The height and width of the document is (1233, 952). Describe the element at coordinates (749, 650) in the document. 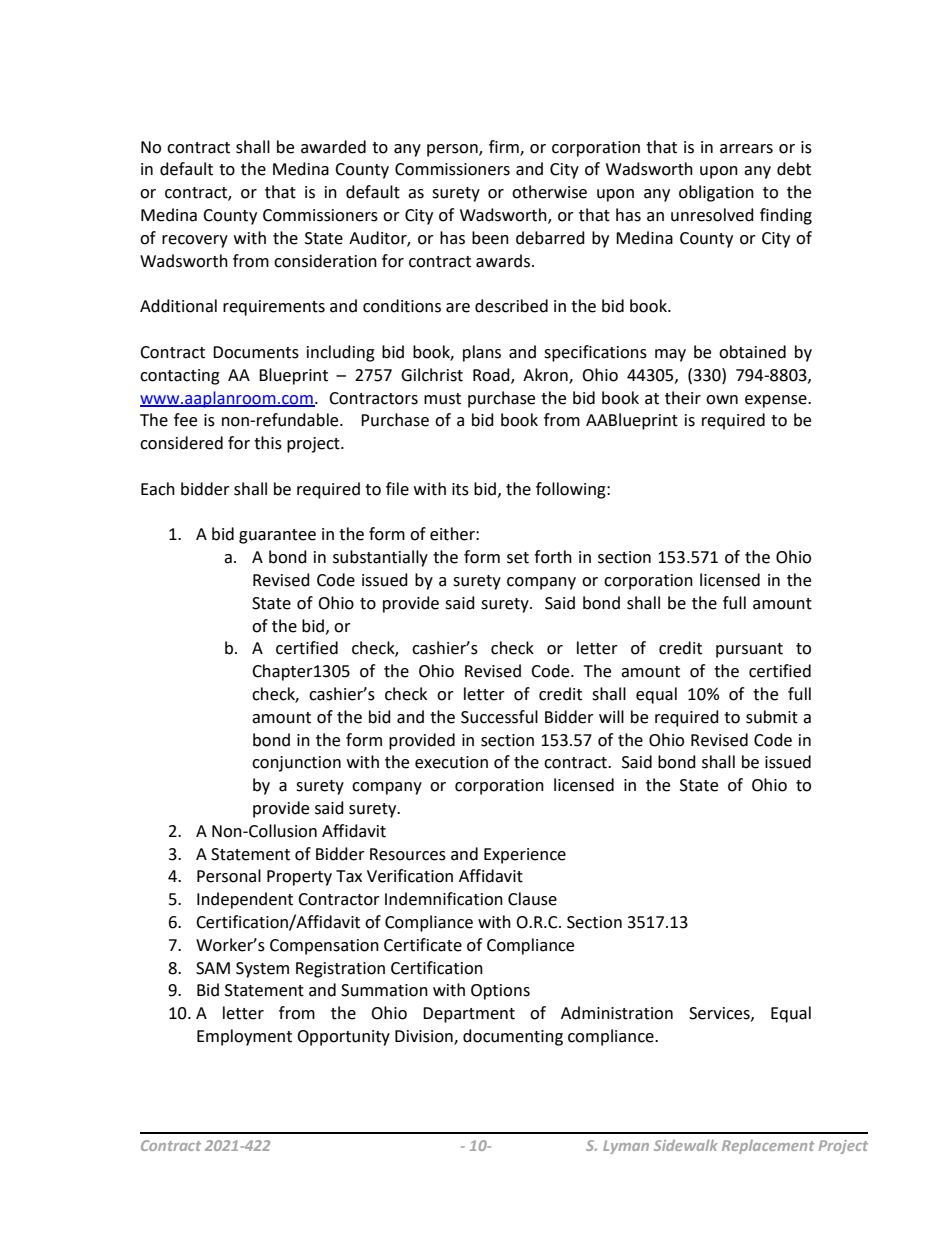

I see `pursuant` at that location.
